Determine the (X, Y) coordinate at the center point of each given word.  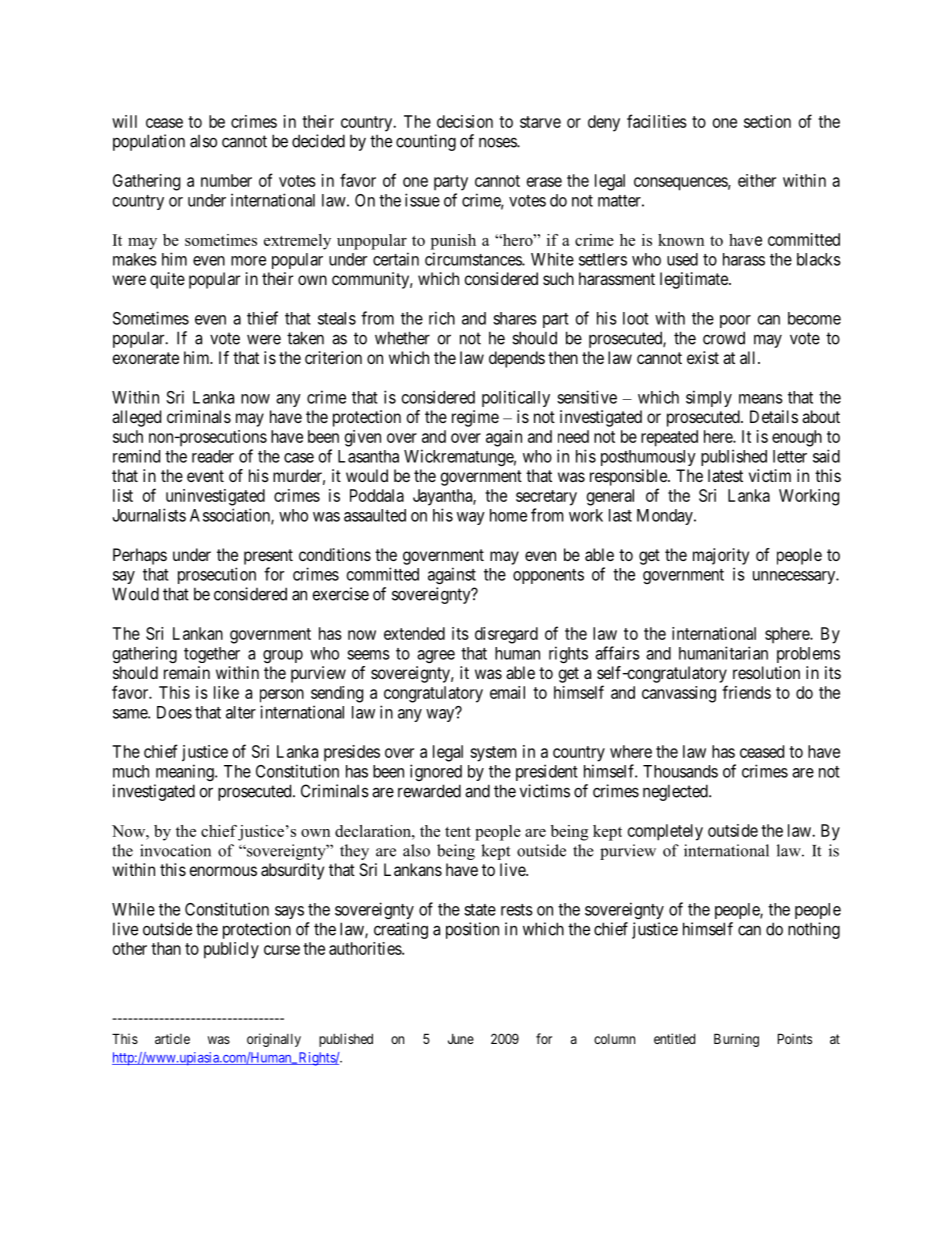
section (767, 121)
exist (703, 357)
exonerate (146, 358)
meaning (186, 772)
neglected (676, 792)
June (461, 1039)
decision (465, 121)
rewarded (429, 791)
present (268, 557)
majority (721, 556)
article (172, 1038)
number (226, 180)
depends (517, 359)
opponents (548, 576)
